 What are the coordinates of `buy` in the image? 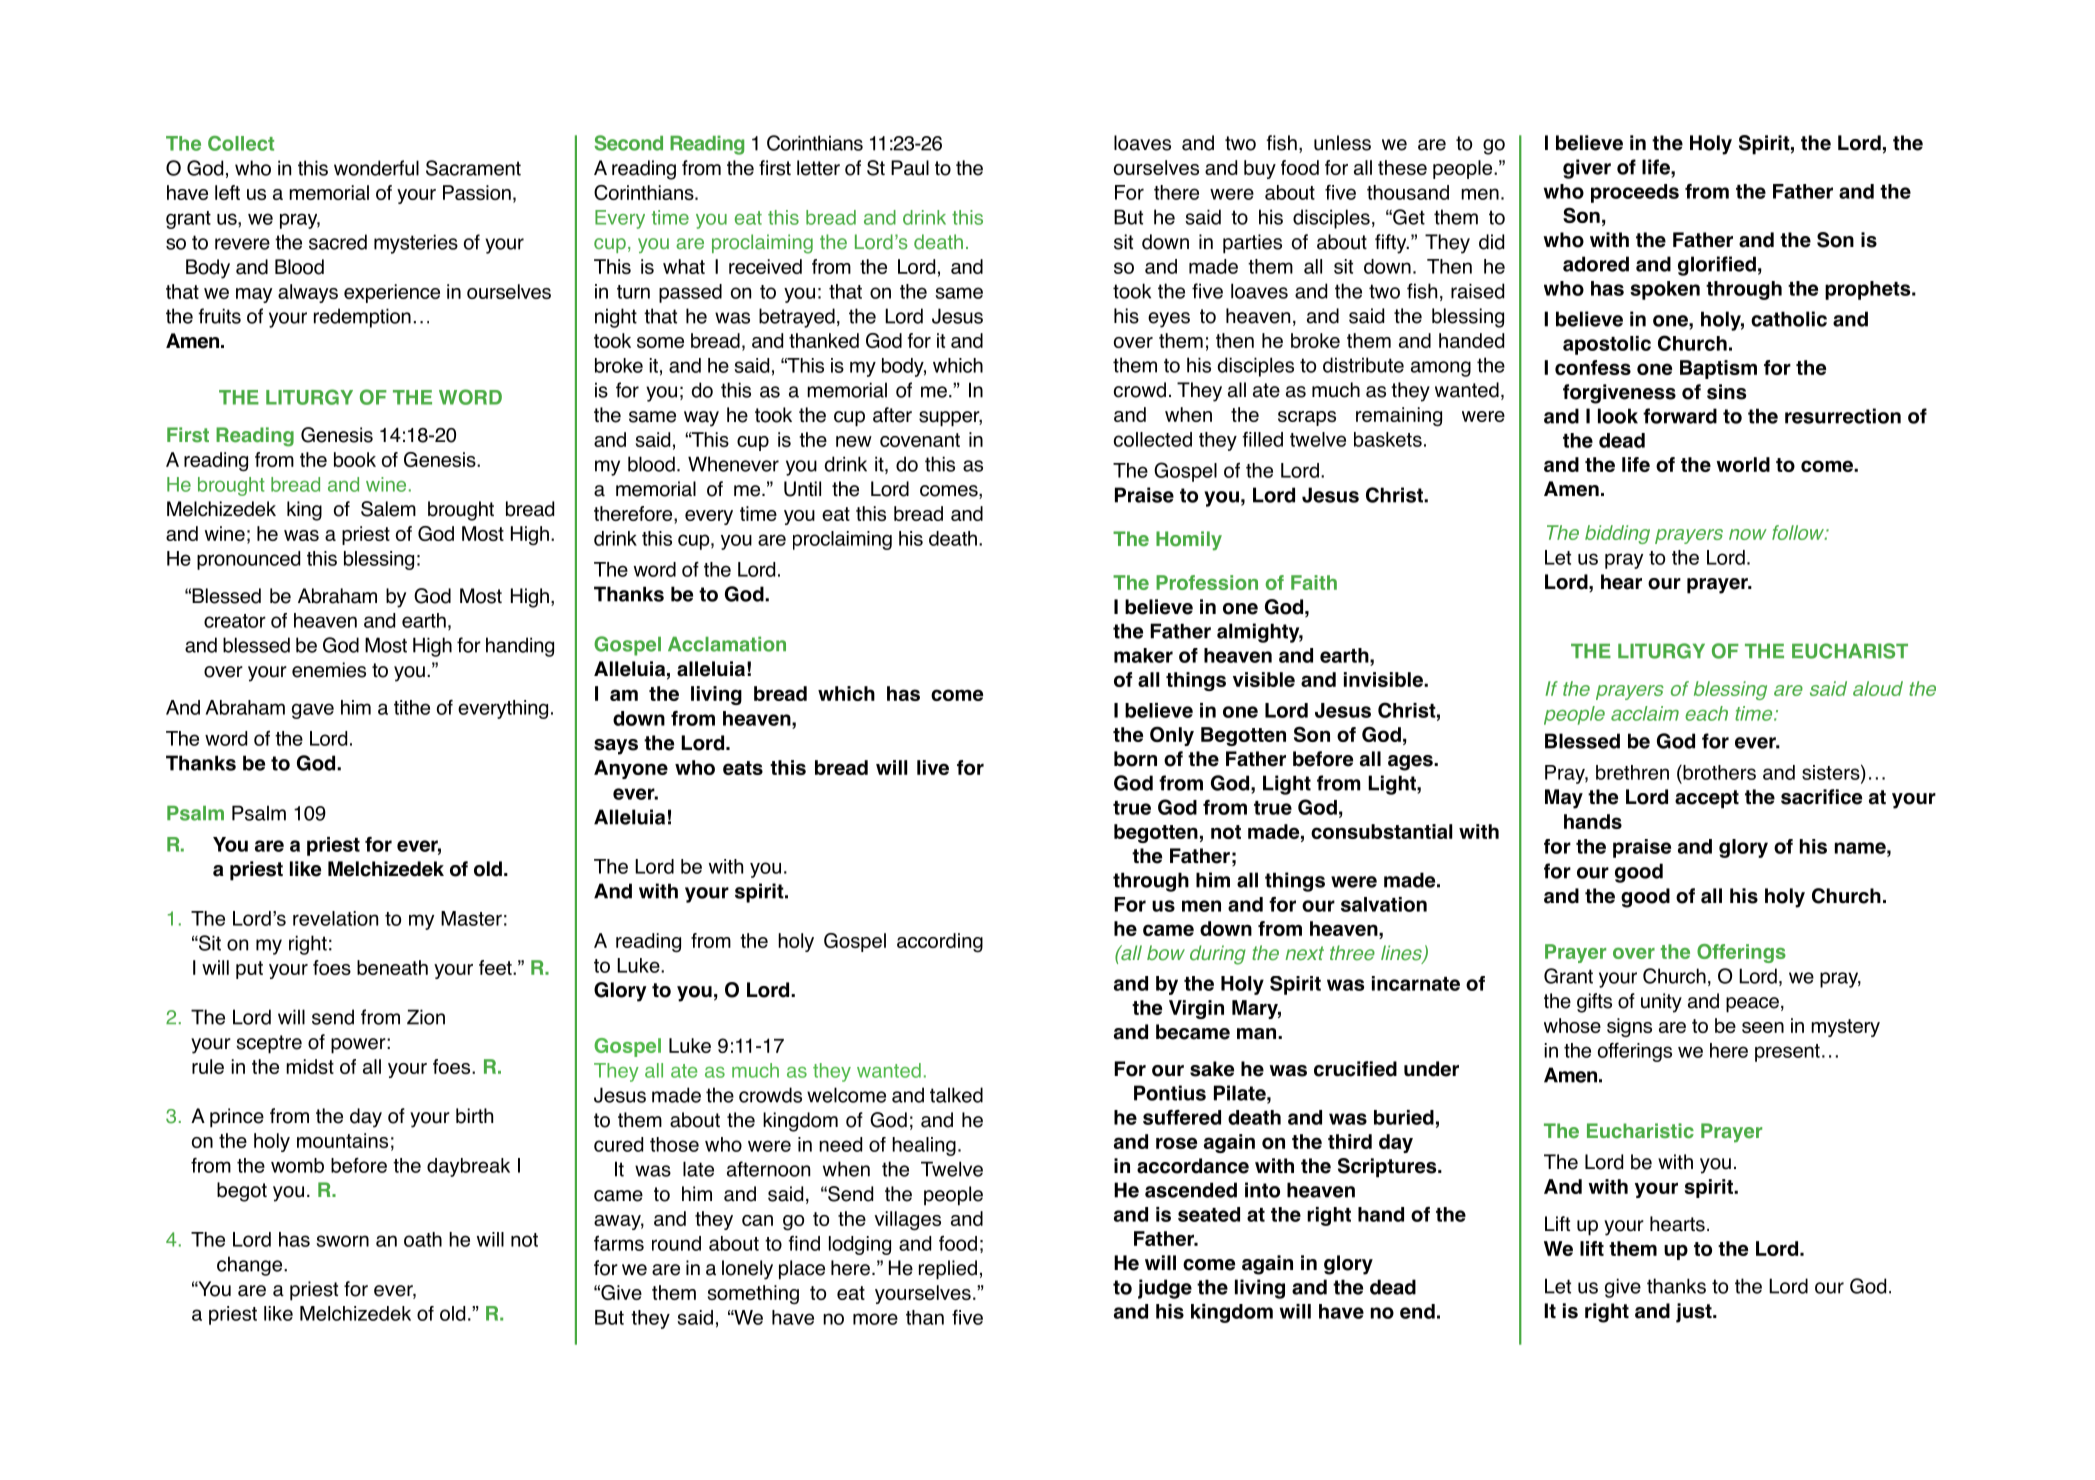 It's located at (1260, 169).
